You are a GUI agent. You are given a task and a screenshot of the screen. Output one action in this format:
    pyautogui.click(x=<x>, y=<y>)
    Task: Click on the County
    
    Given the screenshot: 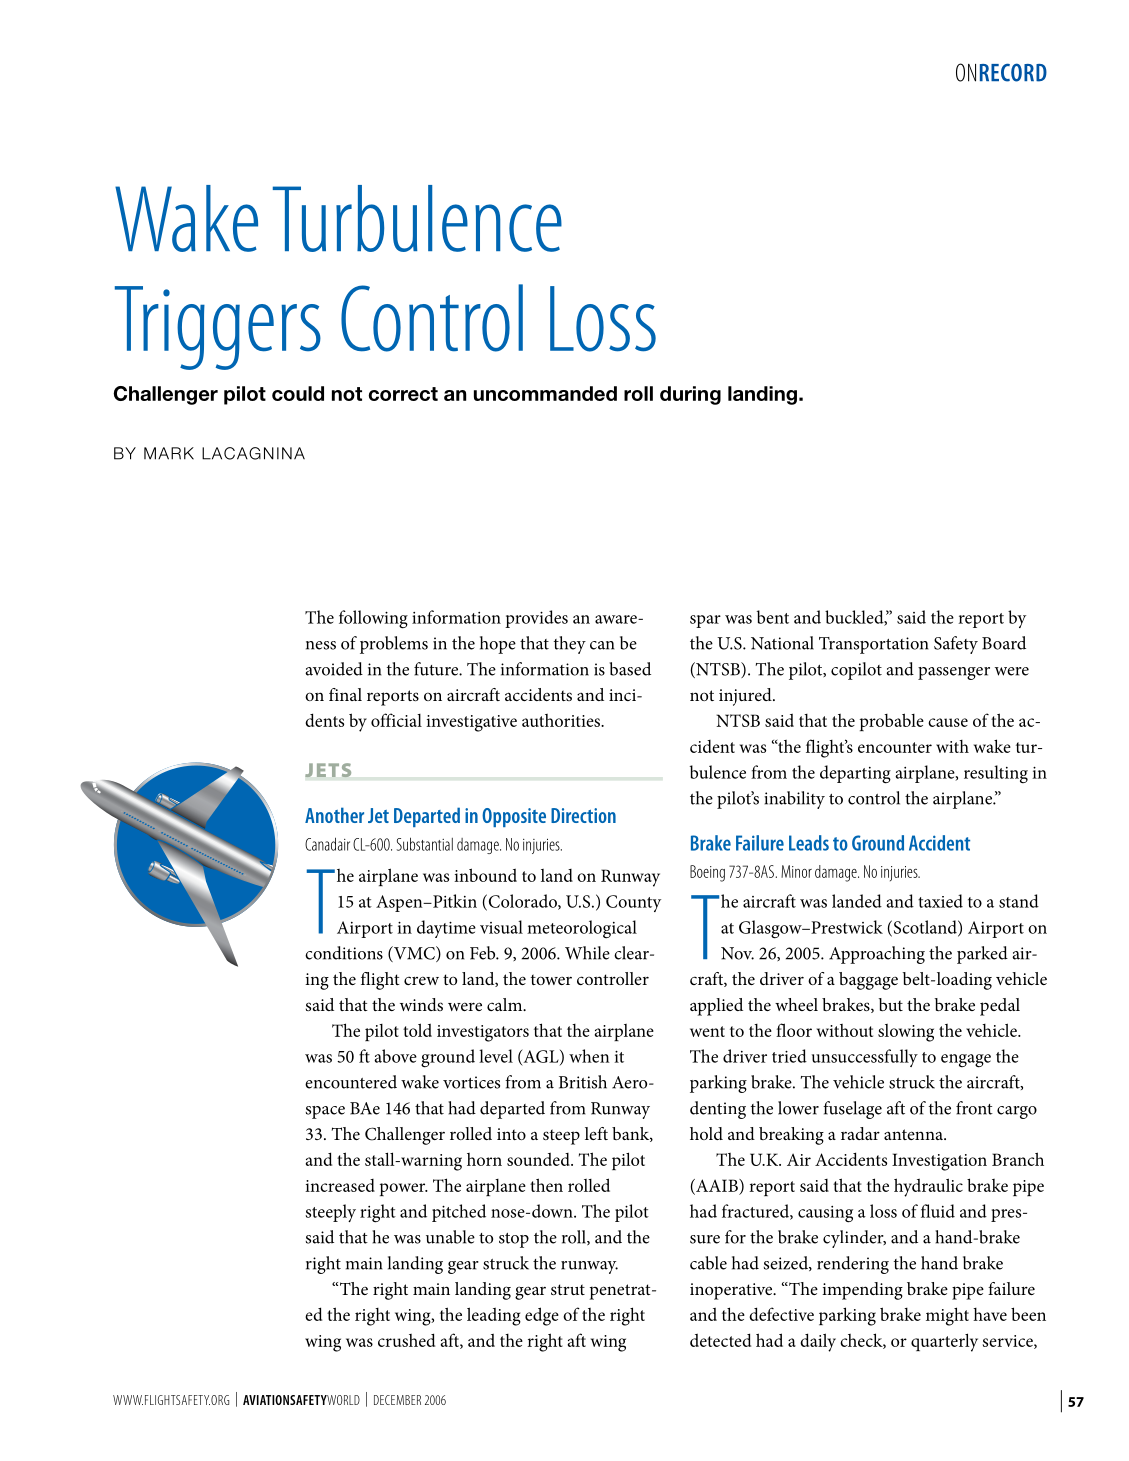 What is the action you would take?
    pyautogui.click(x=633, y=903)
